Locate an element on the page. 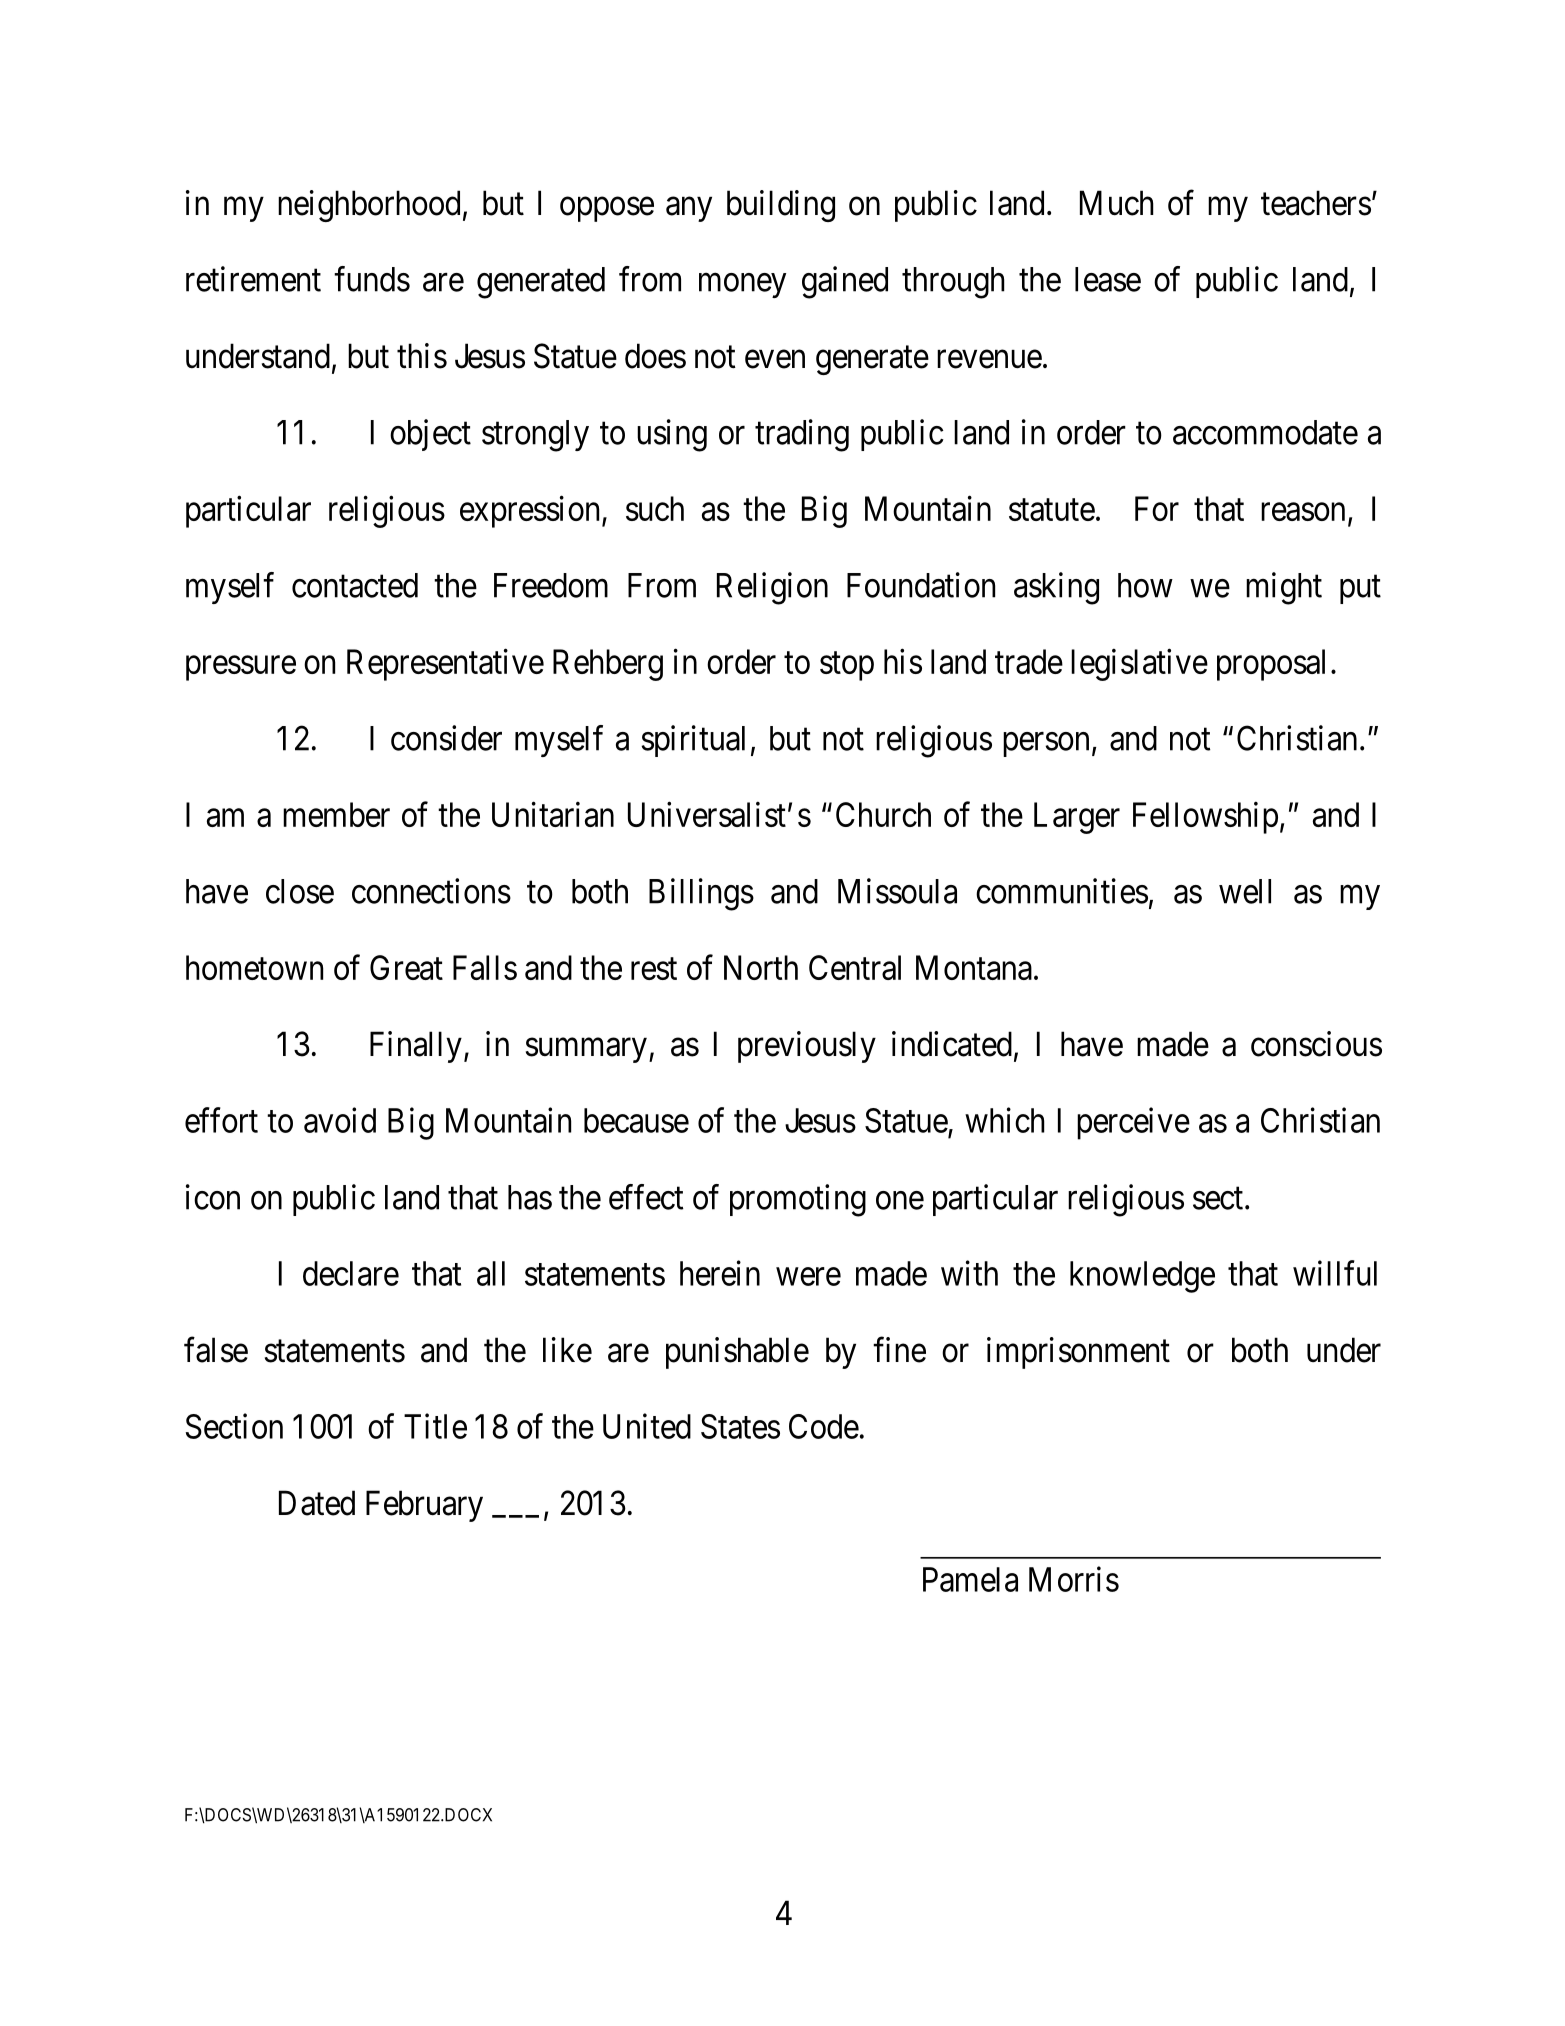 This document has height=2026, width=1565. well is located at coordinates (1245, 891).
